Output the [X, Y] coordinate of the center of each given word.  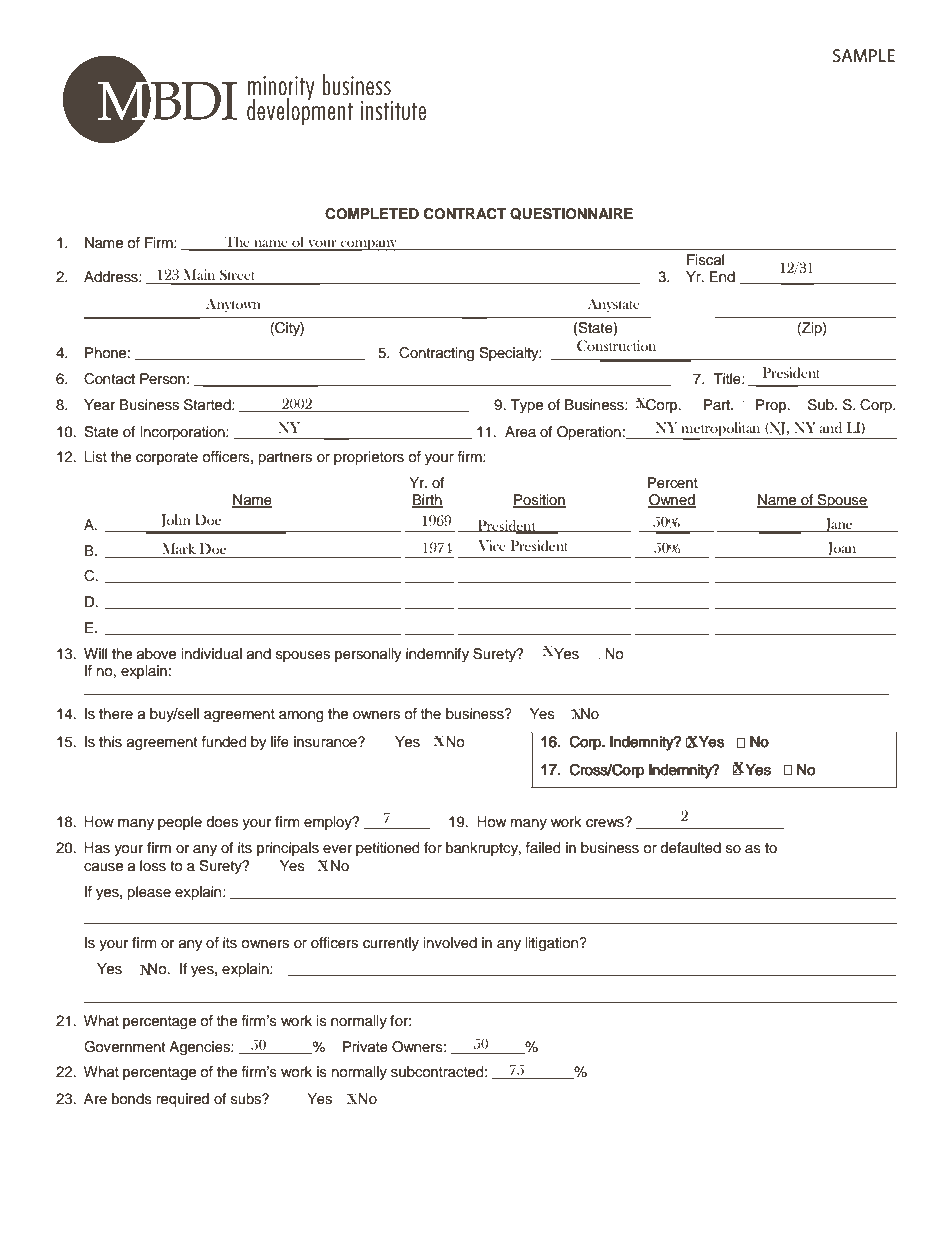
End [722, 276]
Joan [842, 548]
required [182, 1100]
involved [450, 943]
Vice [492, 545]
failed [543, 848]
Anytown [233, 305]
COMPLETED [372, 214]
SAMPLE [864, 55]
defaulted [690, 848]
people [180, 823]
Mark [179, 548]
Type [527, 406]
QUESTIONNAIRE [571, 214]
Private [365, 1047]
